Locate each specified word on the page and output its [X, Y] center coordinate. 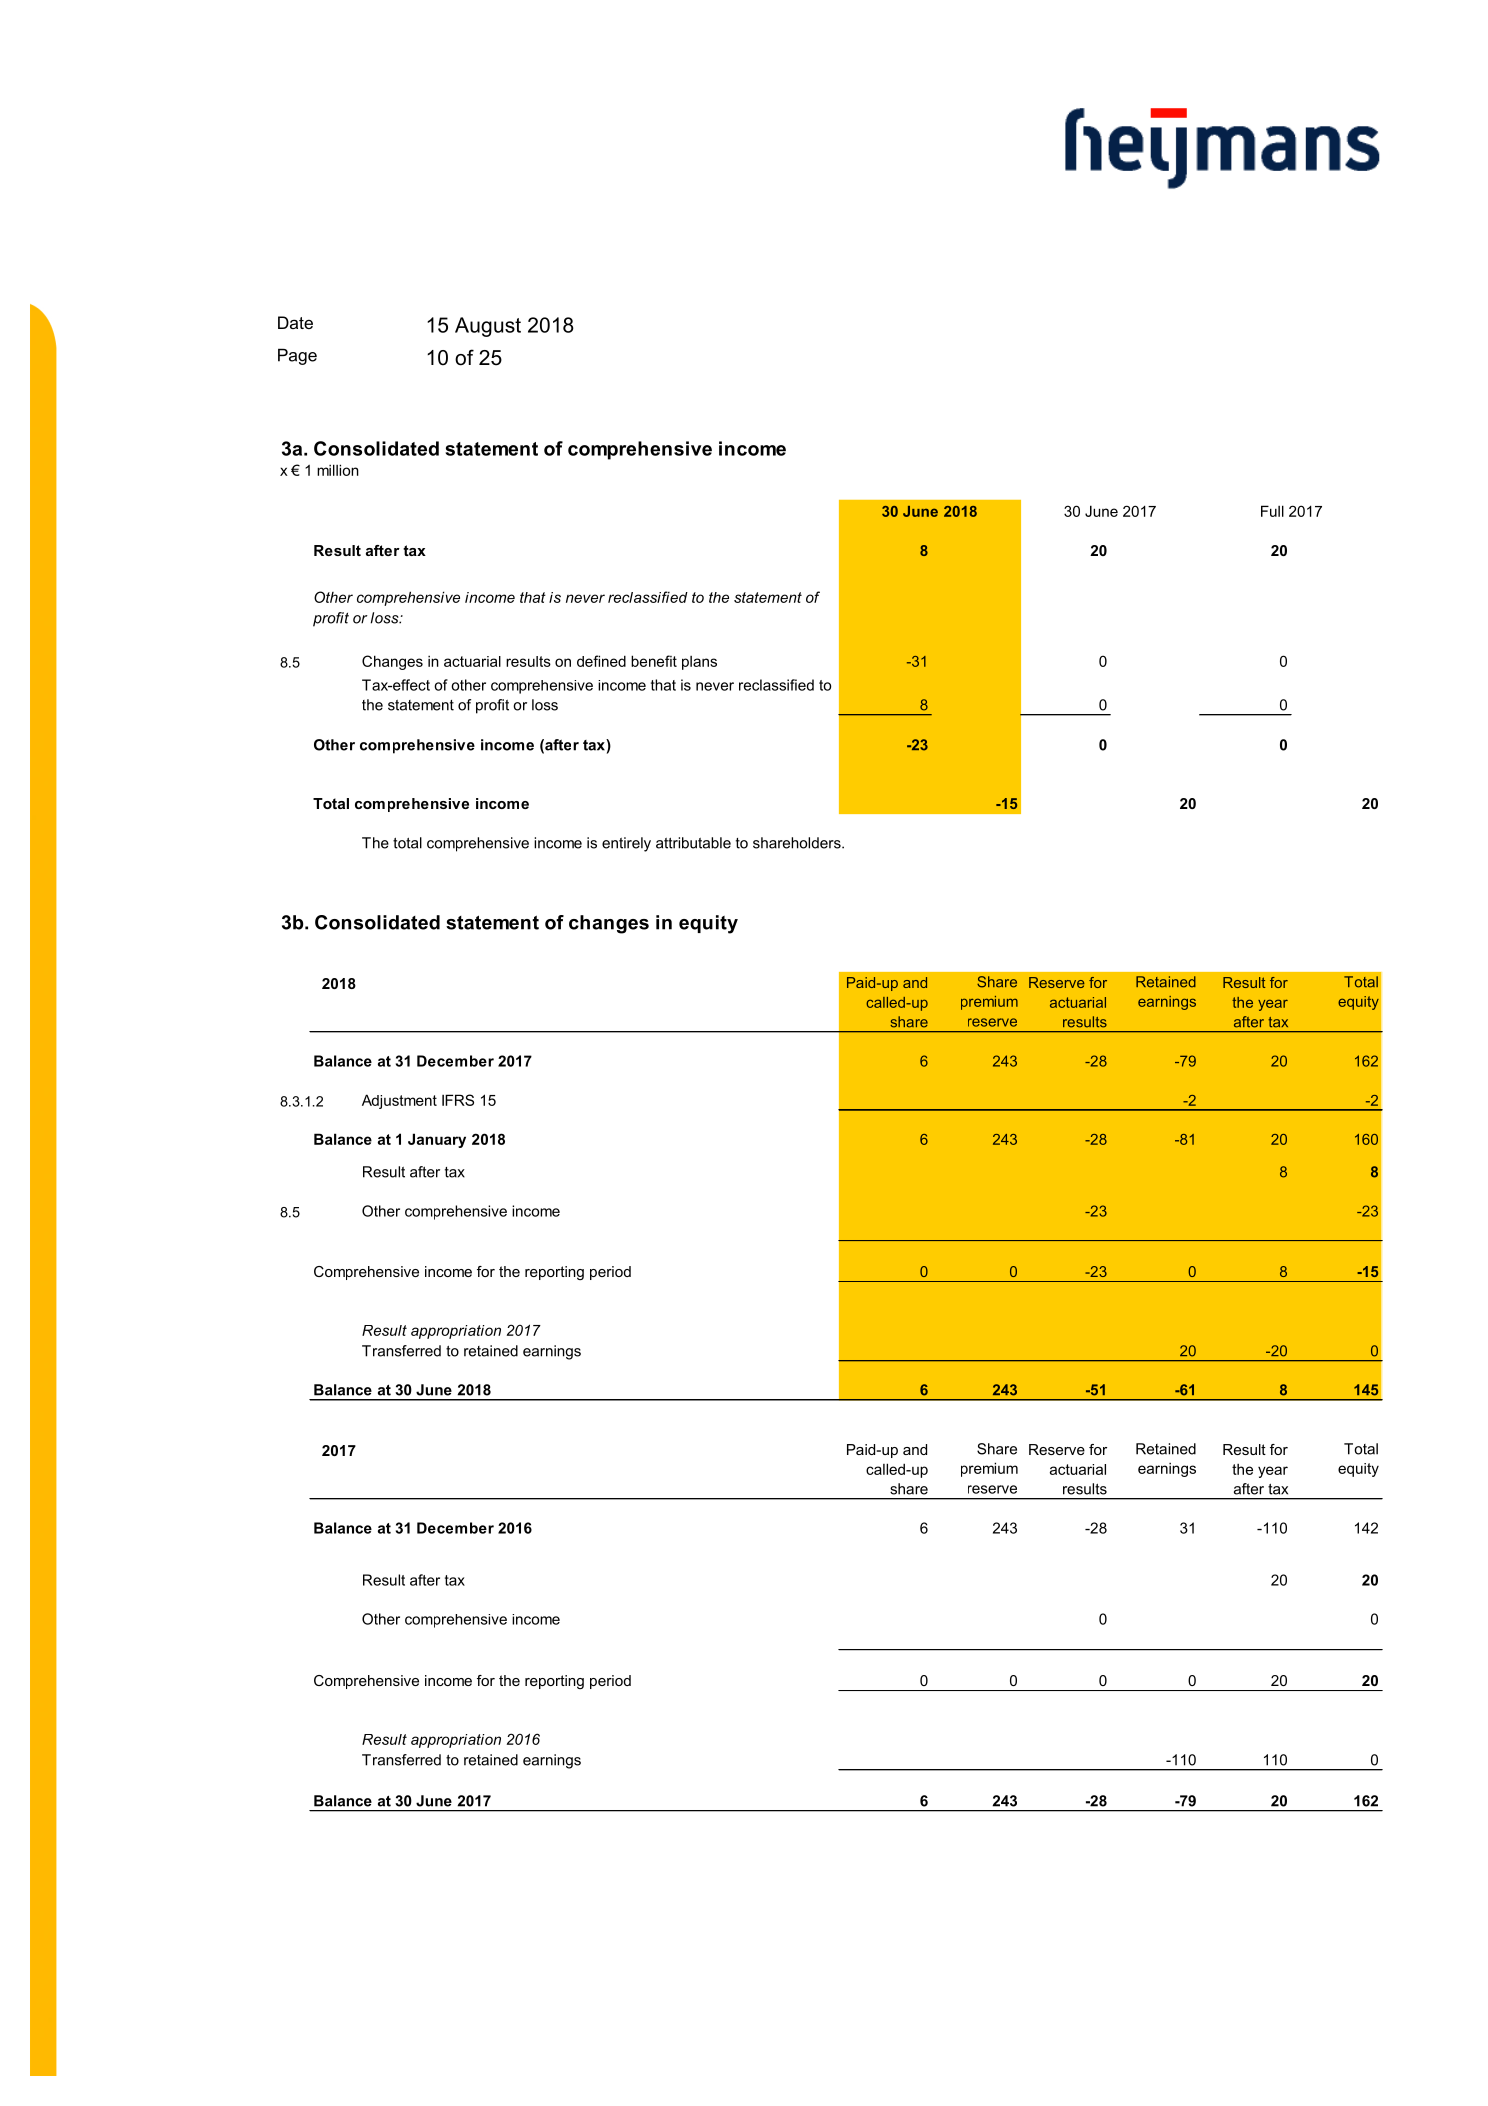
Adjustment [399, 1101]
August [488, 327]
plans [699, 663]
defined [601, 661]
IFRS [458, 1100]
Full [1272, 511]
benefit [654, 661]
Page [297, 356]
